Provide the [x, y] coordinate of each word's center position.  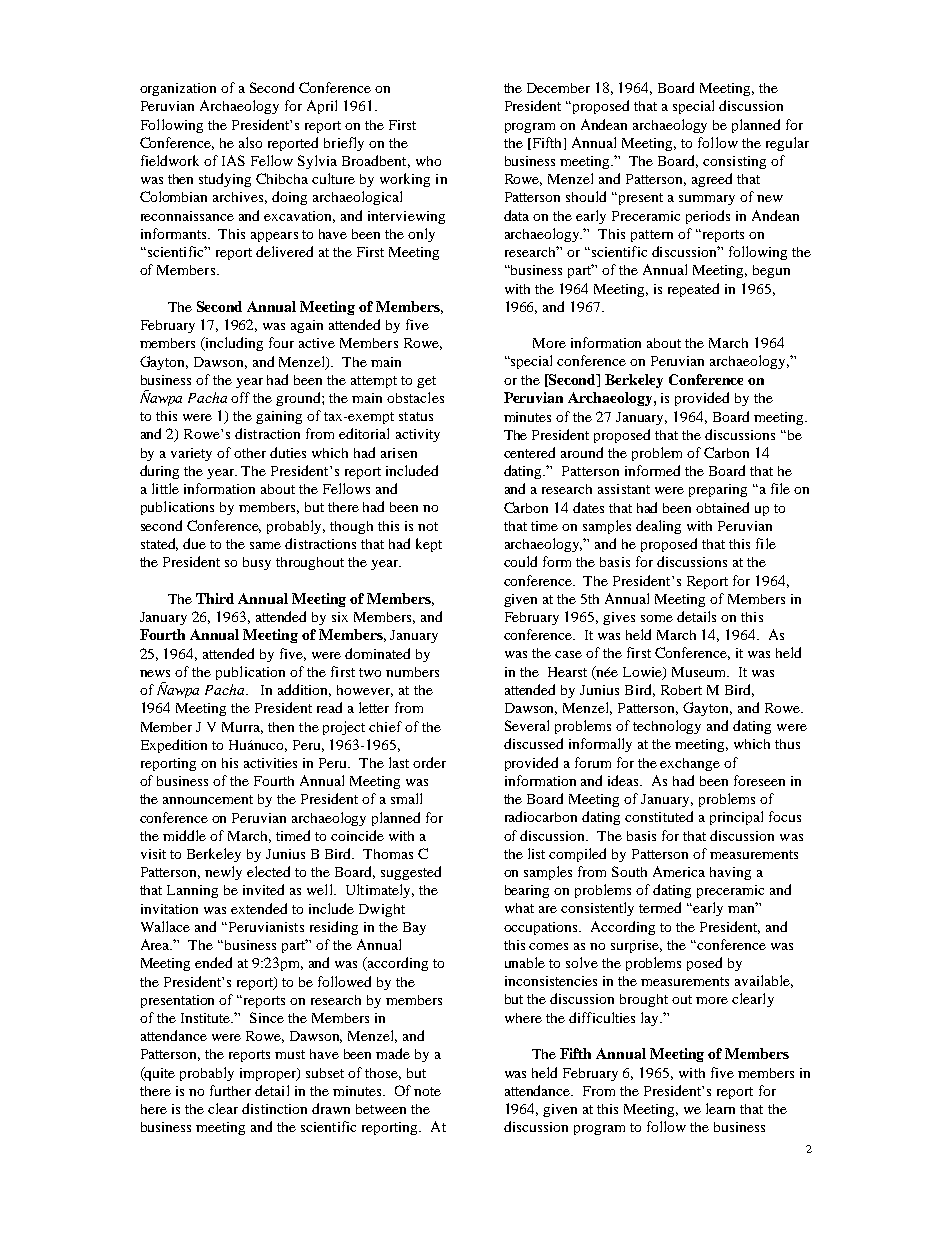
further [230, 1090]
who [428, 161]
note [427, 1091]
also [250, 142]
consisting [734, 162]
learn [720, 1108]
